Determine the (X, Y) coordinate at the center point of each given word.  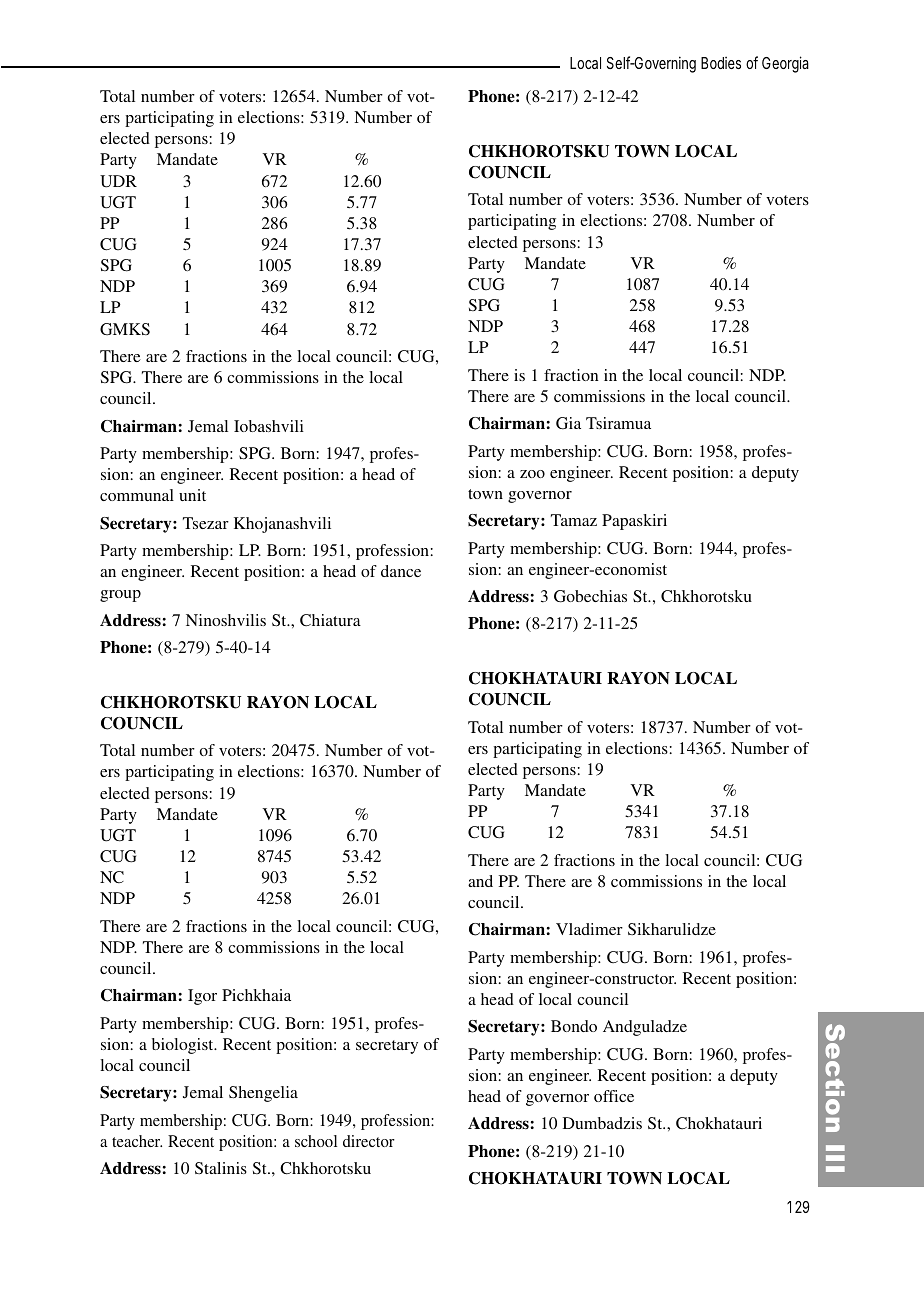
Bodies (721, 63)
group (120, 596)
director (369, 1141)
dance (401, 571)
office (614, 1096)
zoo (532, 474)
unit (192, 495)
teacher (137, 1141)
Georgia (785, 64)
